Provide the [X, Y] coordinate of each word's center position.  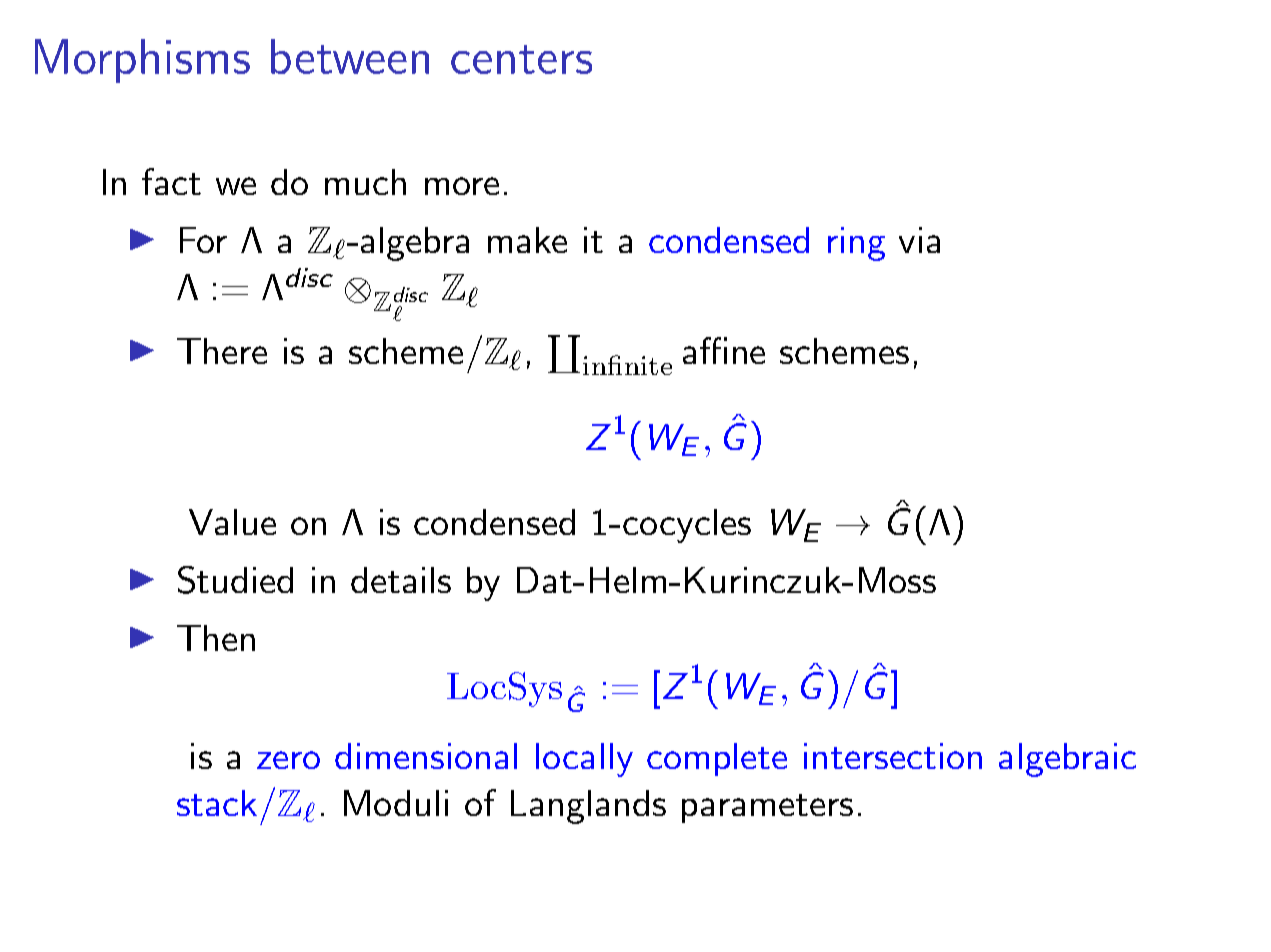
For [203, 240]
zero [288, 760]
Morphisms [142, 61]
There [222, 351]
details [401, 580]
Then [216, 638]
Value [232, 522]
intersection [893, 756]
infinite [627, 365]
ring [856, 244]
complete [717, 759]
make [527, 240]
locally [584, 760]
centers [521, 59]
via [919, 240]
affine [724, 350]
